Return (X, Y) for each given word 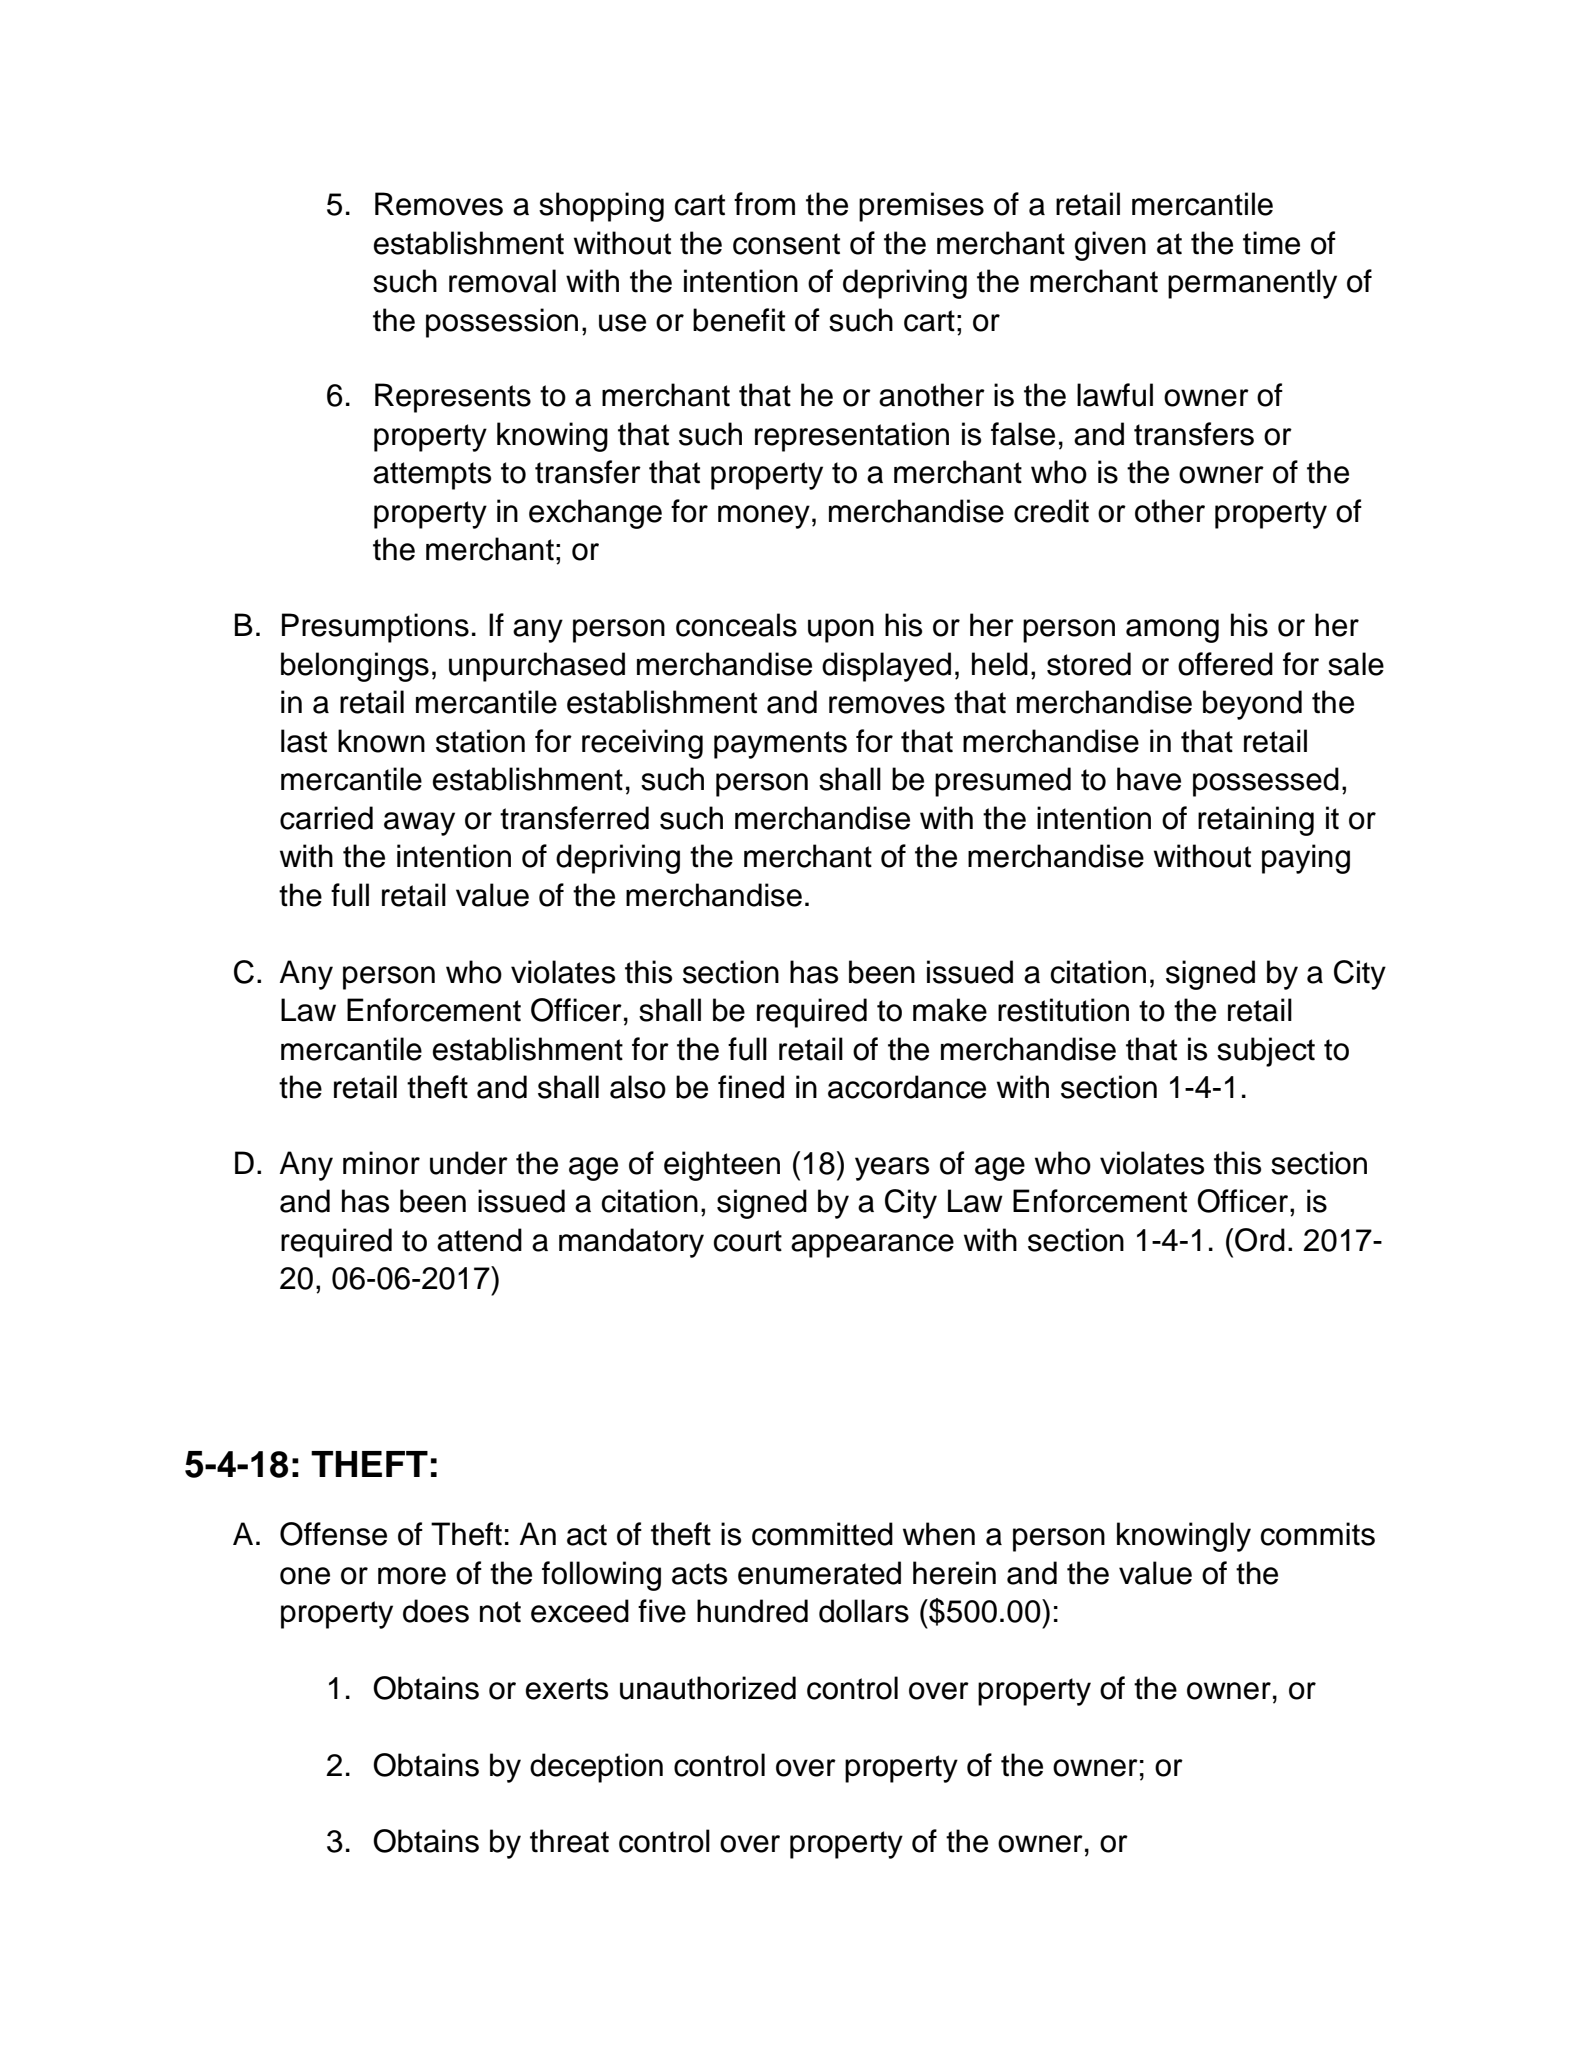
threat (569, 1841)
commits (1318, 1534)
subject (1266, 1052)
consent (786, 244)
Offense (333, 1534)
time (1271, 243)
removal (502, 281)
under (469, 1163)
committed (822, 1534)
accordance (907, 1087)
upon (841, 631)
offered (1225, 664)
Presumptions (375, 628)
